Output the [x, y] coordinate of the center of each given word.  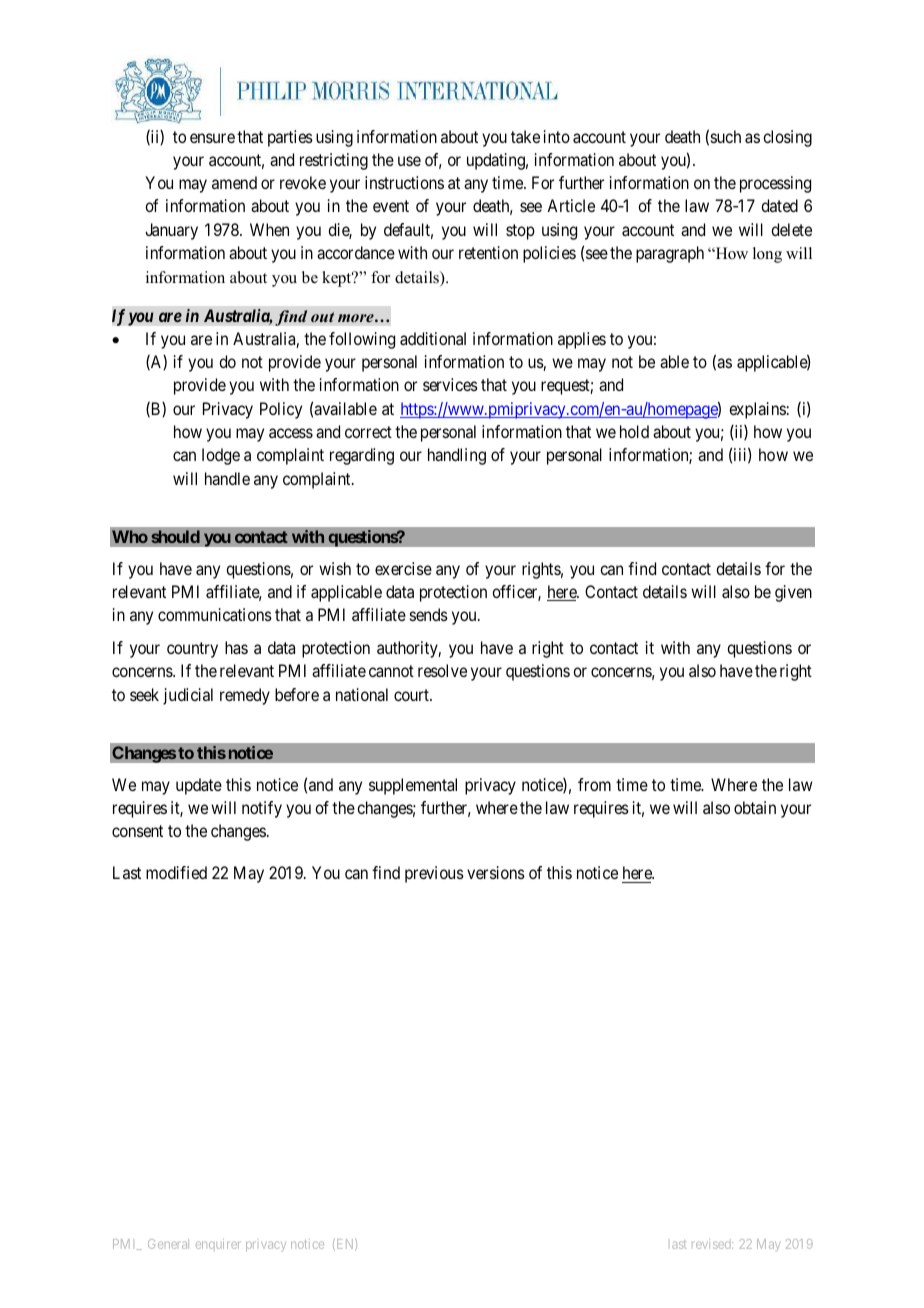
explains [757, 410]
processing [775, 184]
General [168, 1244]
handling [457, 456]
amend [234, 182]
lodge [221, 456]
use [409, 161]
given [793, 593]
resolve [442, 670]
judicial [188, 696]
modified [176, 872]
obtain [755, 807]
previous [434, 874]
